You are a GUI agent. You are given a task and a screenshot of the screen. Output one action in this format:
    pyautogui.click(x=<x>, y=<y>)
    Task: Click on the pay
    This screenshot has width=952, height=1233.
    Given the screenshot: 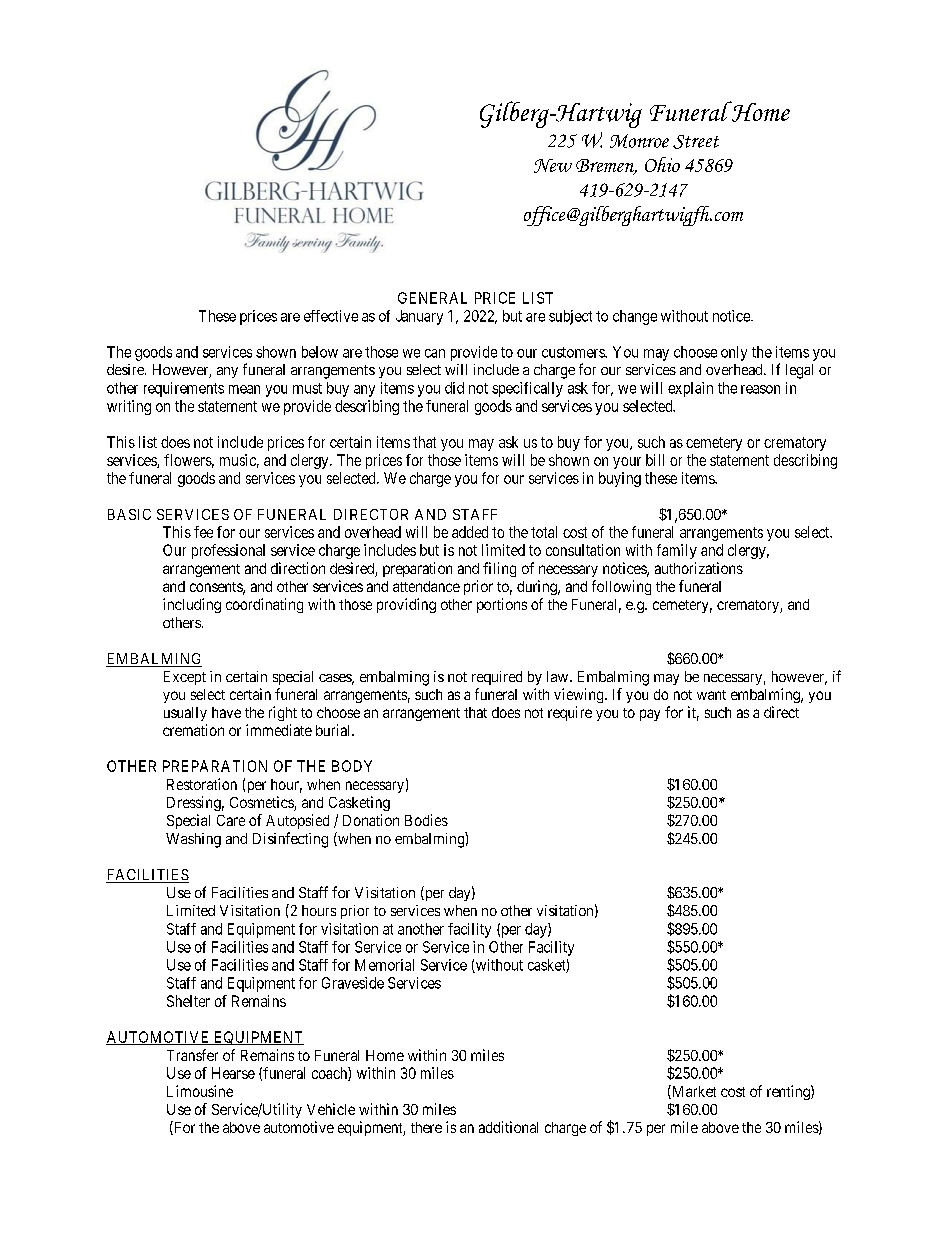 What is the action you would take?
    pyautogui.click(x=650, y=715)
